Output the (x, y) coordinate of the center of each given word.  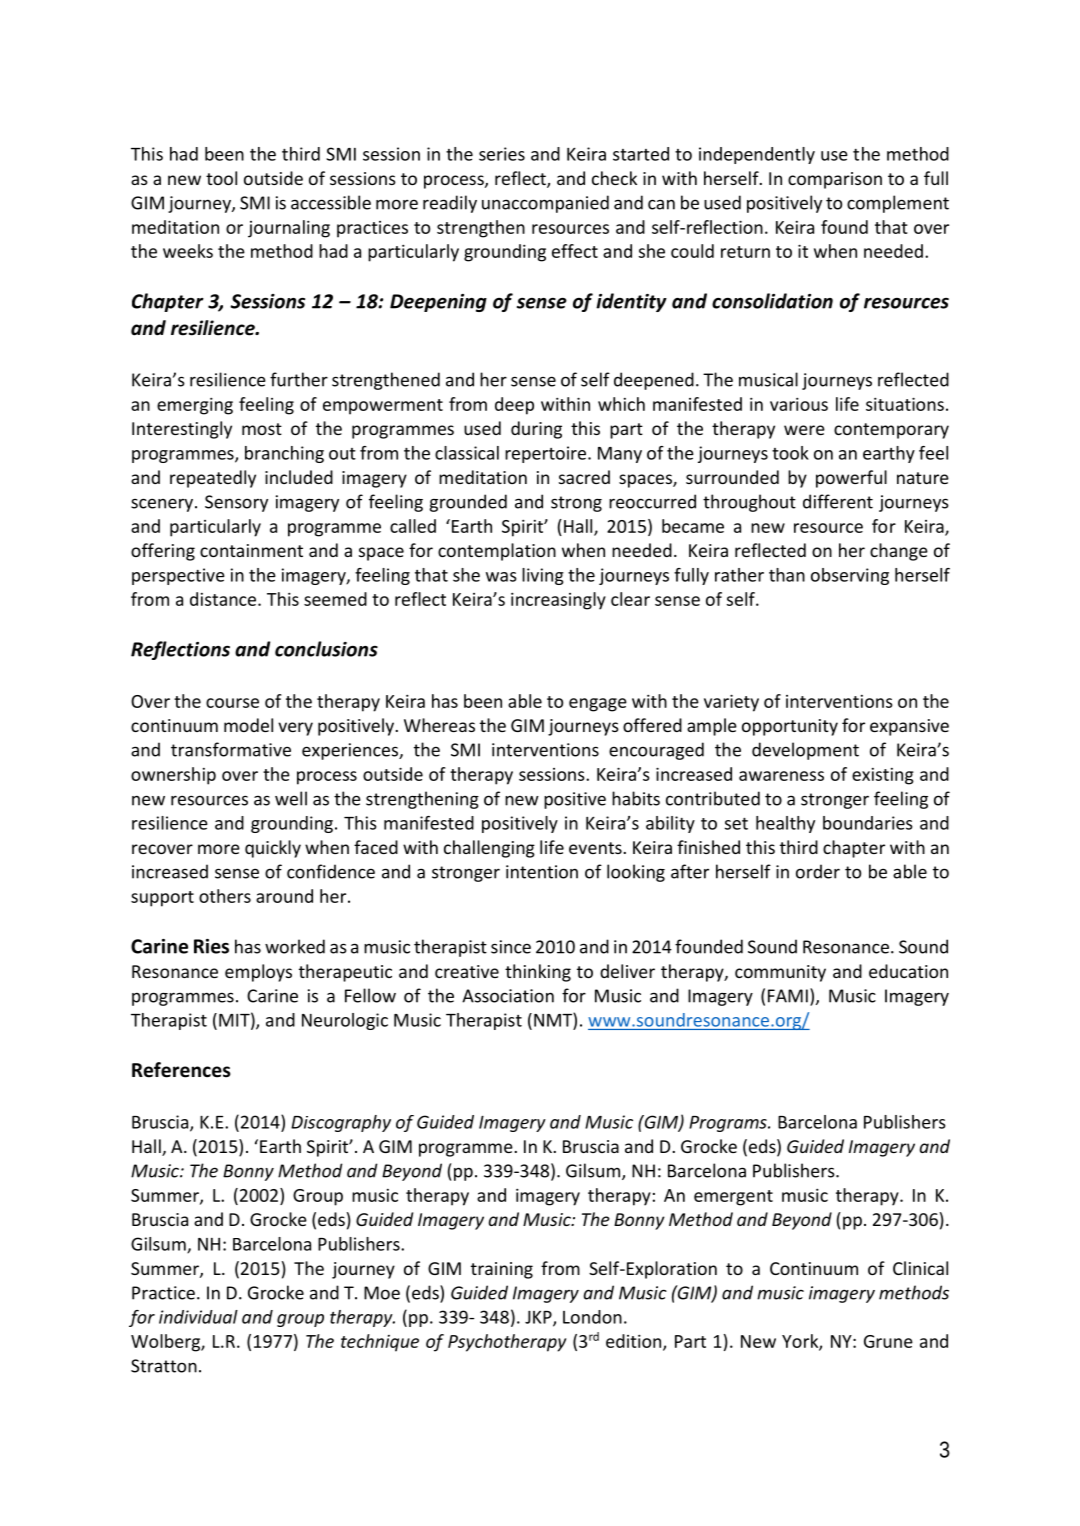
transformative (231, 749)
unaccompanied (545, 204)
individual (198, 1317)
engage (598, 705)
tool (221, 178)
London (592, 1317)
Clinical (920, 1268)
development (805, 751)
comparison (835, 180)
